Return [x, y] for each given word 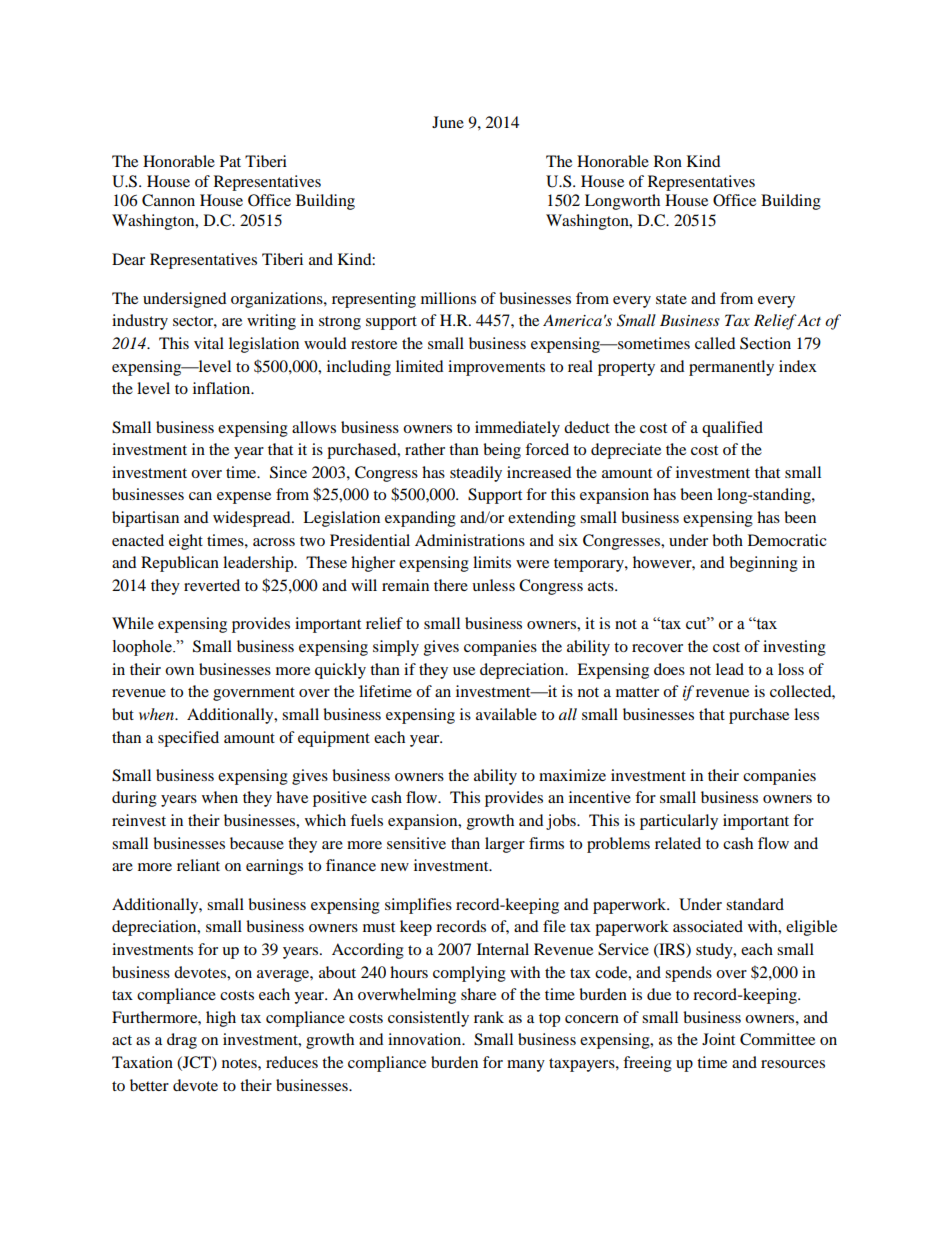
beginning [763, 564]
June [448, 122]
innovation [426, 1039]
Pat [230, 161]
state [671, 299]
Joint [718, 1039]
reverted [212, 585]
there [451, 585]
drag [182, 1041]
